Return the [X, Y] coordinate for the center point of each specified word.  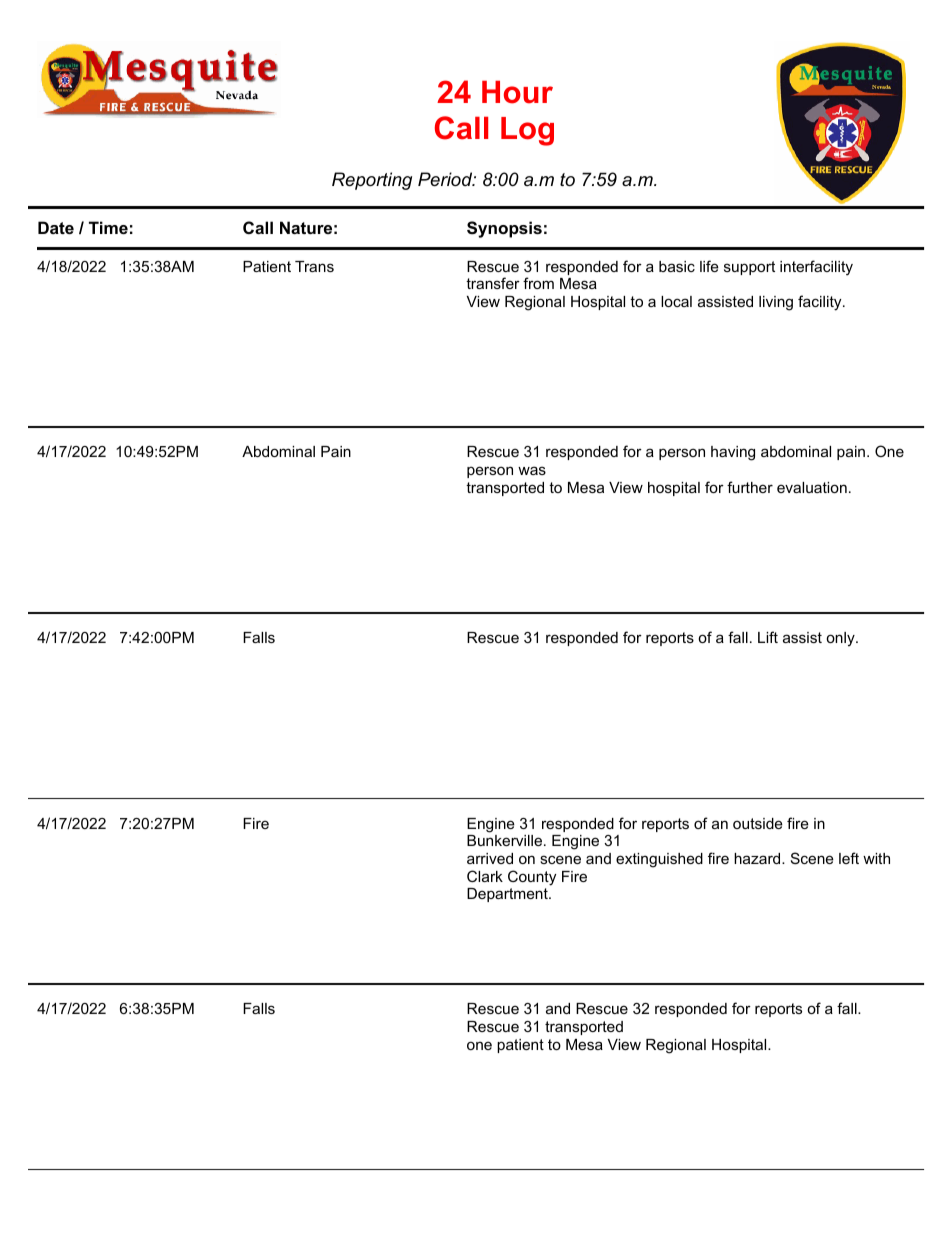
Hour [517, 92]
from [538, 283]
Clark [485, 876]
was [532, 470]
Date [56, 227]
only [841, 639]
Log [527, 131]
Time [108, 227]
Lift [768, 637]
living [776, 303]
